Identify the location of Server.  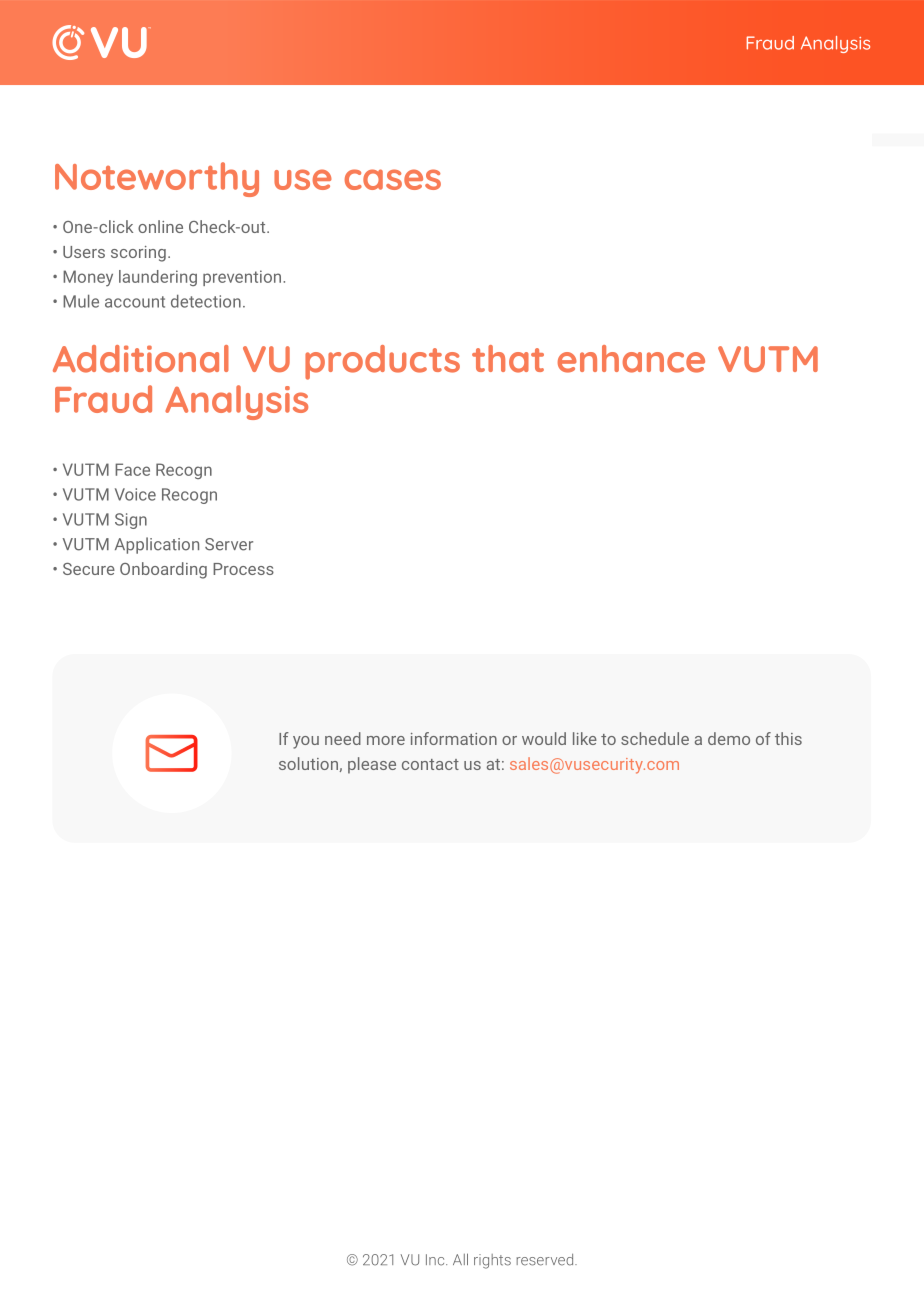
(229, 544).
